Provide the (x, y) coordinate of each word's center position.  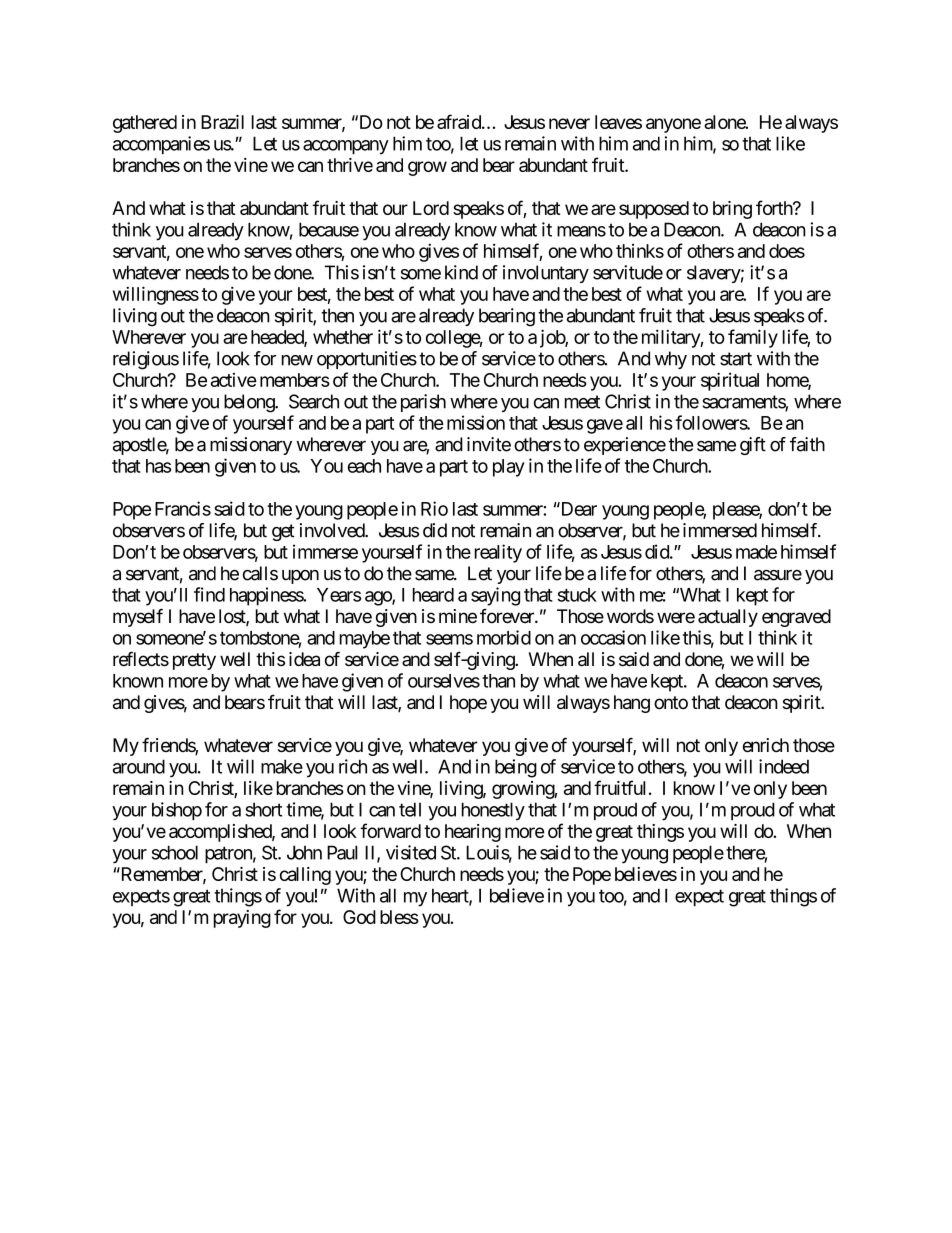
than (498, 681)
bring (732, 210)
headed (278, 338)
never (569, 123)
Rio (434, 508)
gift (753, 446)
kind (461, 272)
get (283, 532)
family (753, 338)
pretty (194, 661)
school (175, 852)
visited (411, 852)
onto (671, 703)
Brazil (222, 122)
